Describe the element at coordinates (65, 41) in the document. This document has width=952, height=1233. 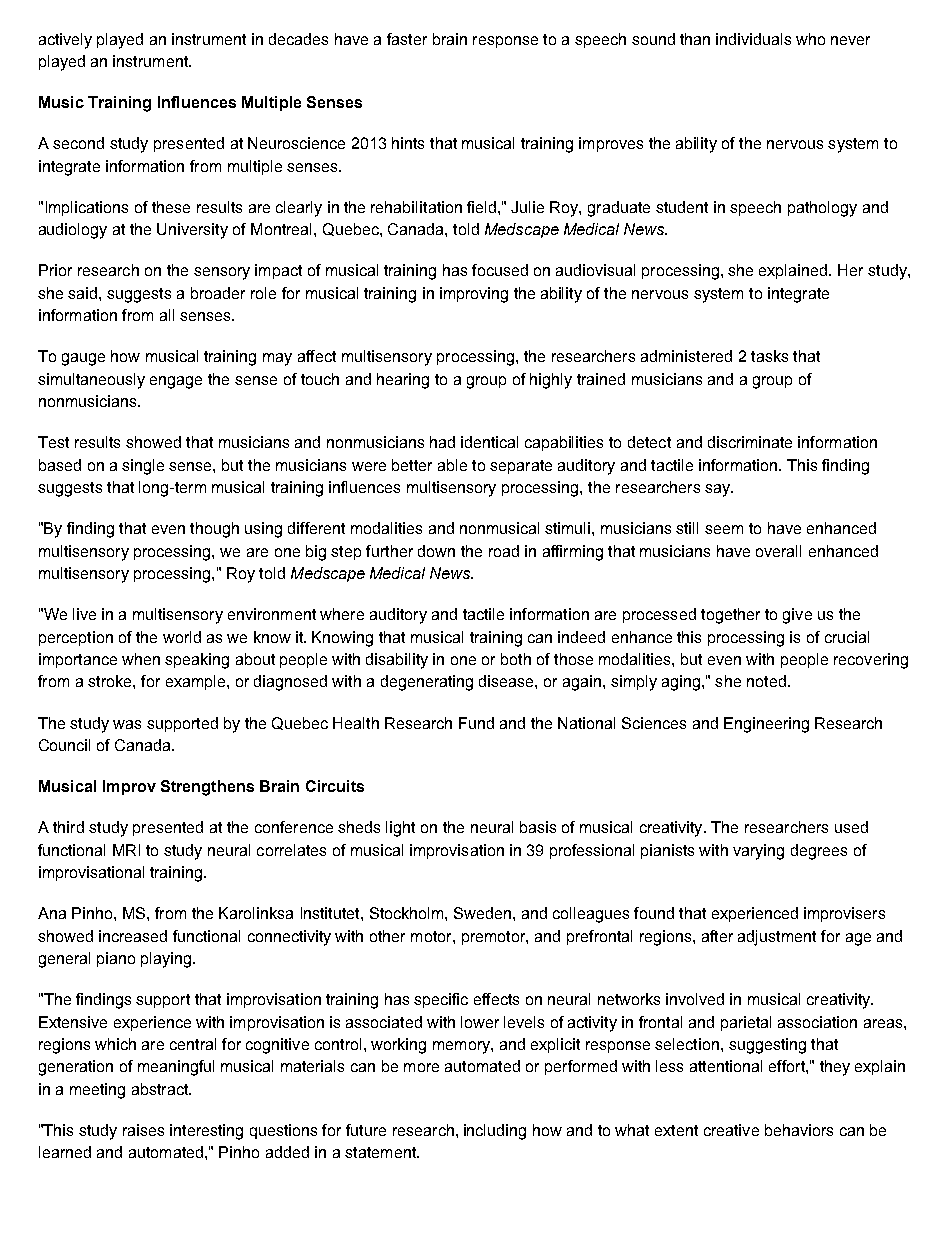
I see `actively` at that location.
